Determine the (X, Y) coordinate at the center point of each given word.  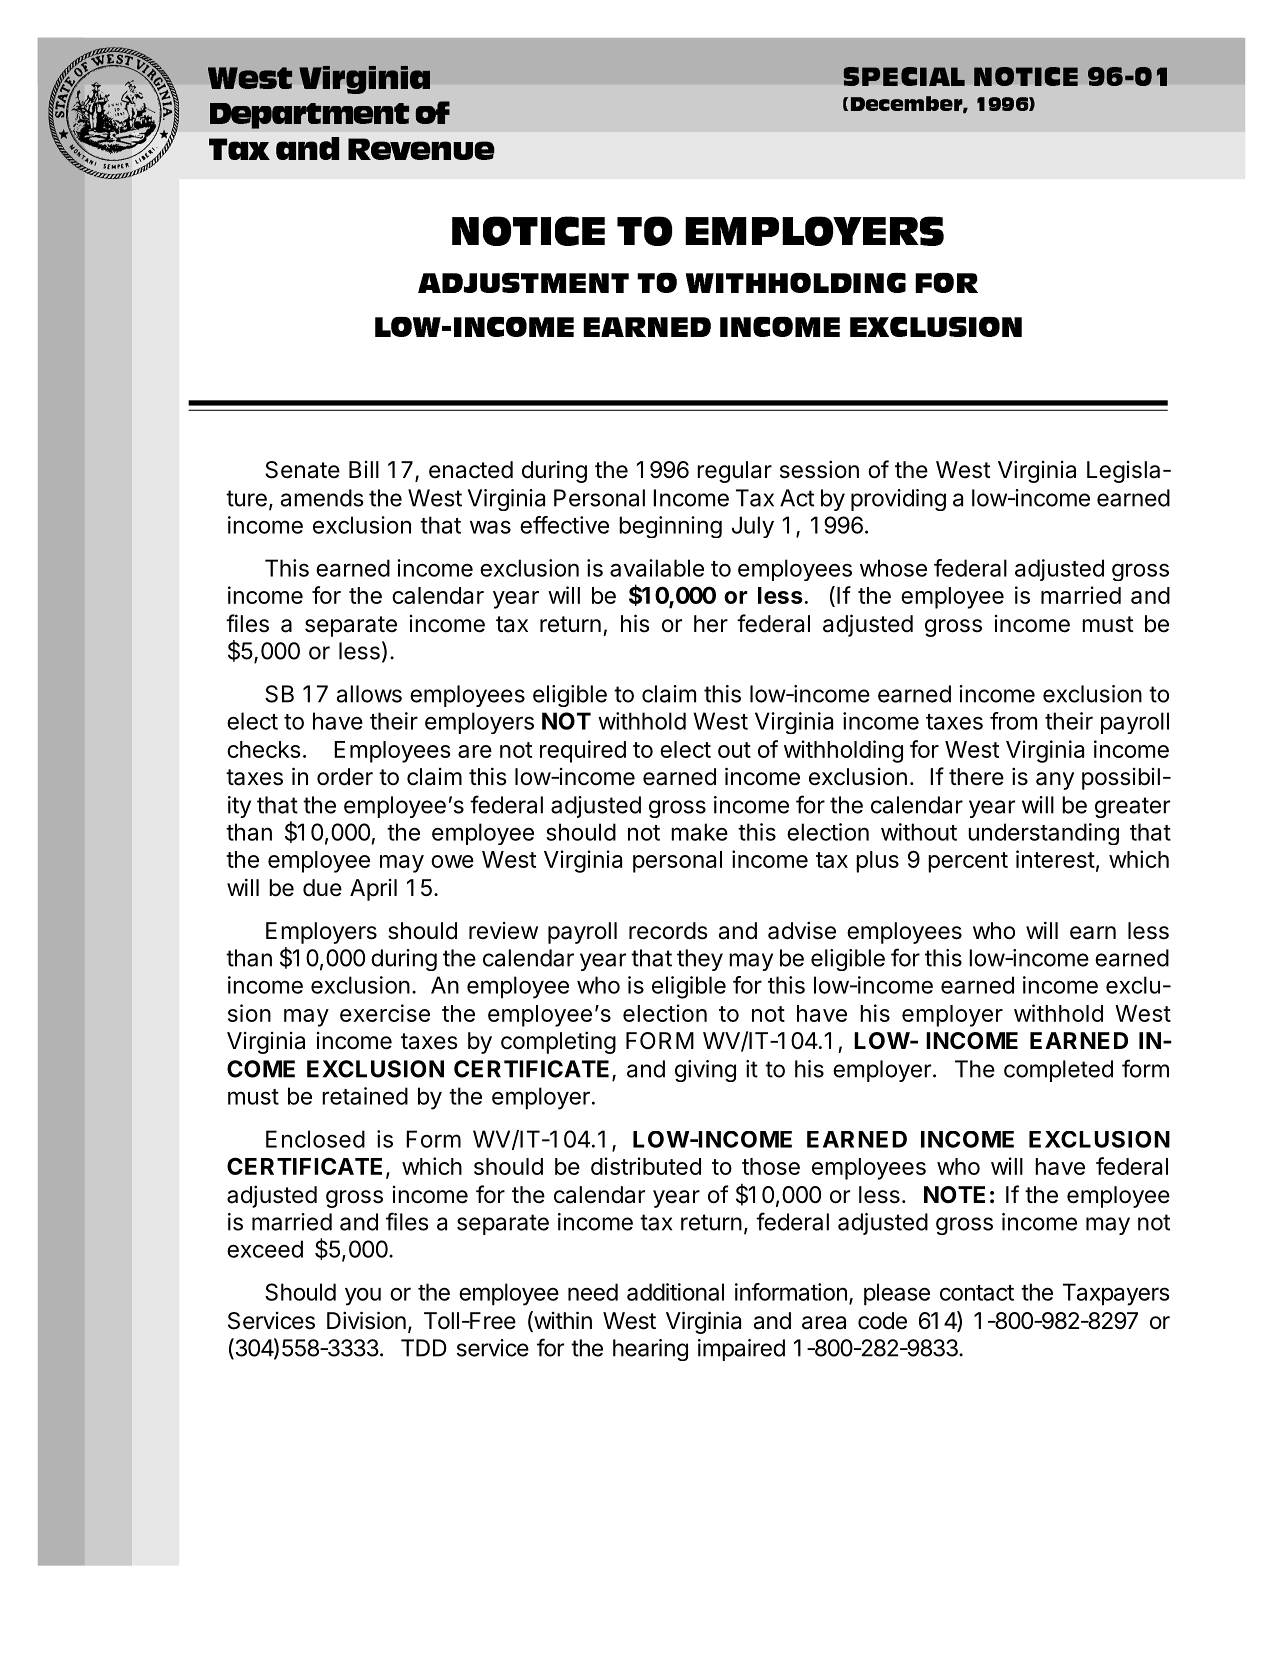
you (363, 1296)
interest (1055, 859)
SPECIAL (904, 76)
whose (893, 568)
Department (310, 116)
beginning (670, 527)
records (668, 931)
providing (898, 500)
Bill (364, 469)
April (373, 890)
